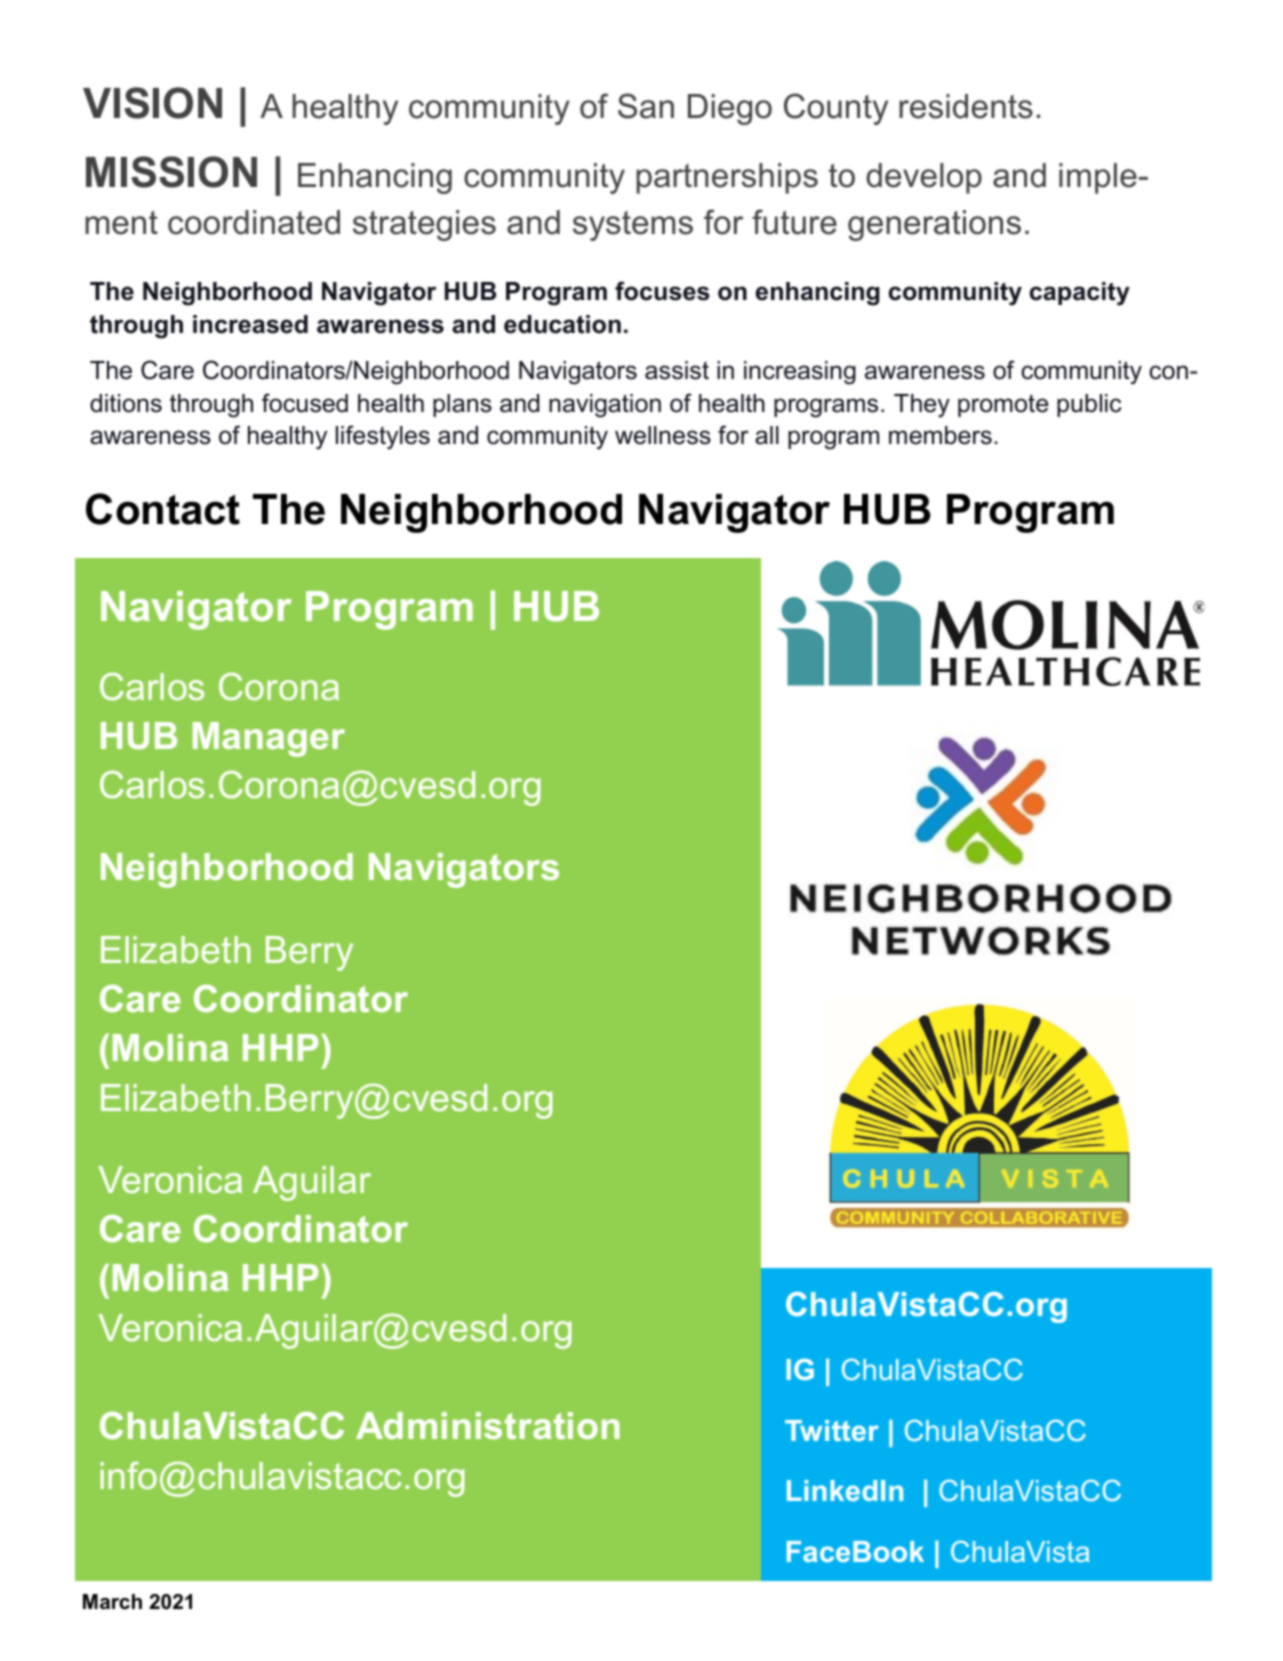 The height and width of the screenshot is (1661, 1283). Describe the element at coordinates (663, 435) in the screenshot. I see `wellness` at that location.
